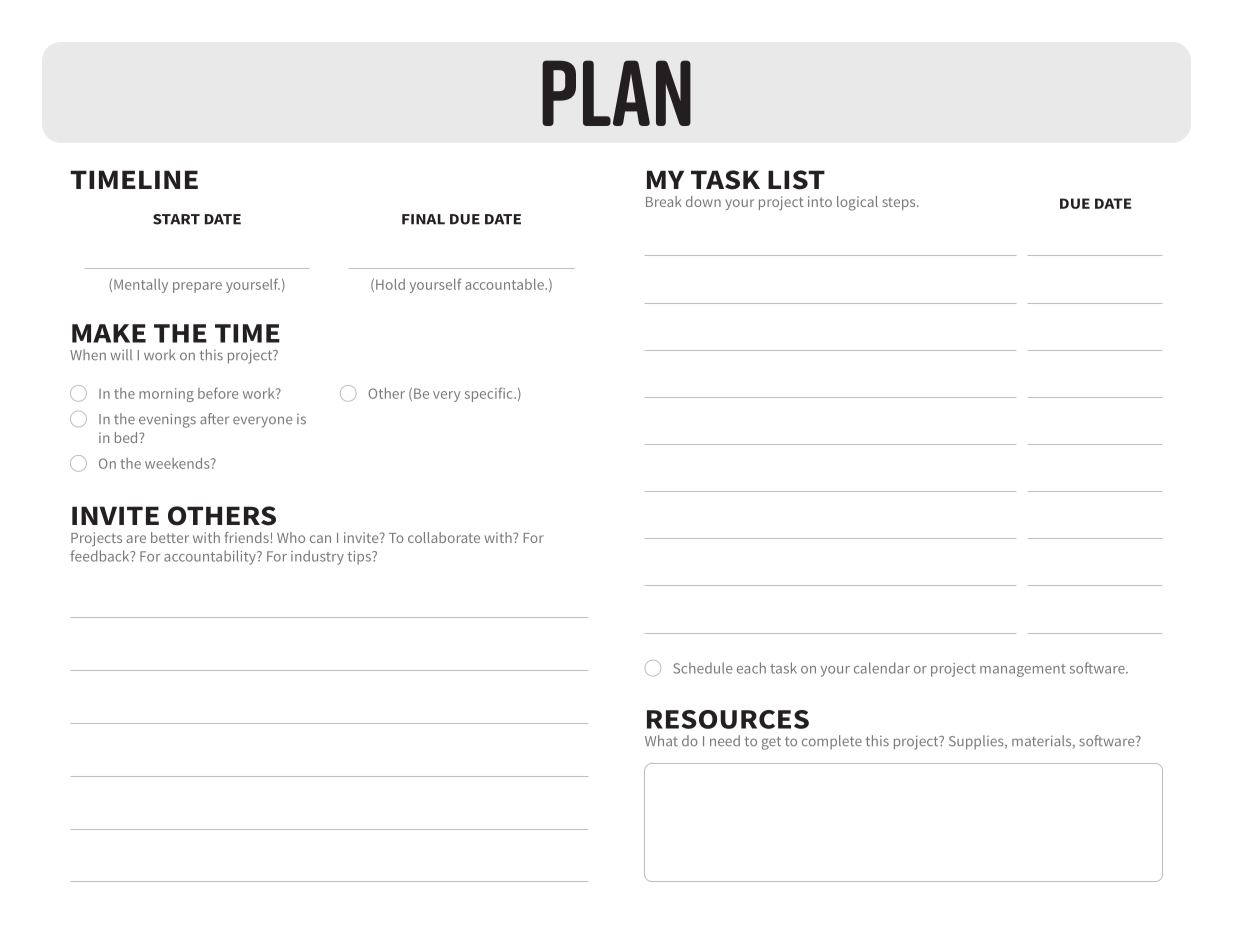  I want to click on Plan, so click(616, 93).
